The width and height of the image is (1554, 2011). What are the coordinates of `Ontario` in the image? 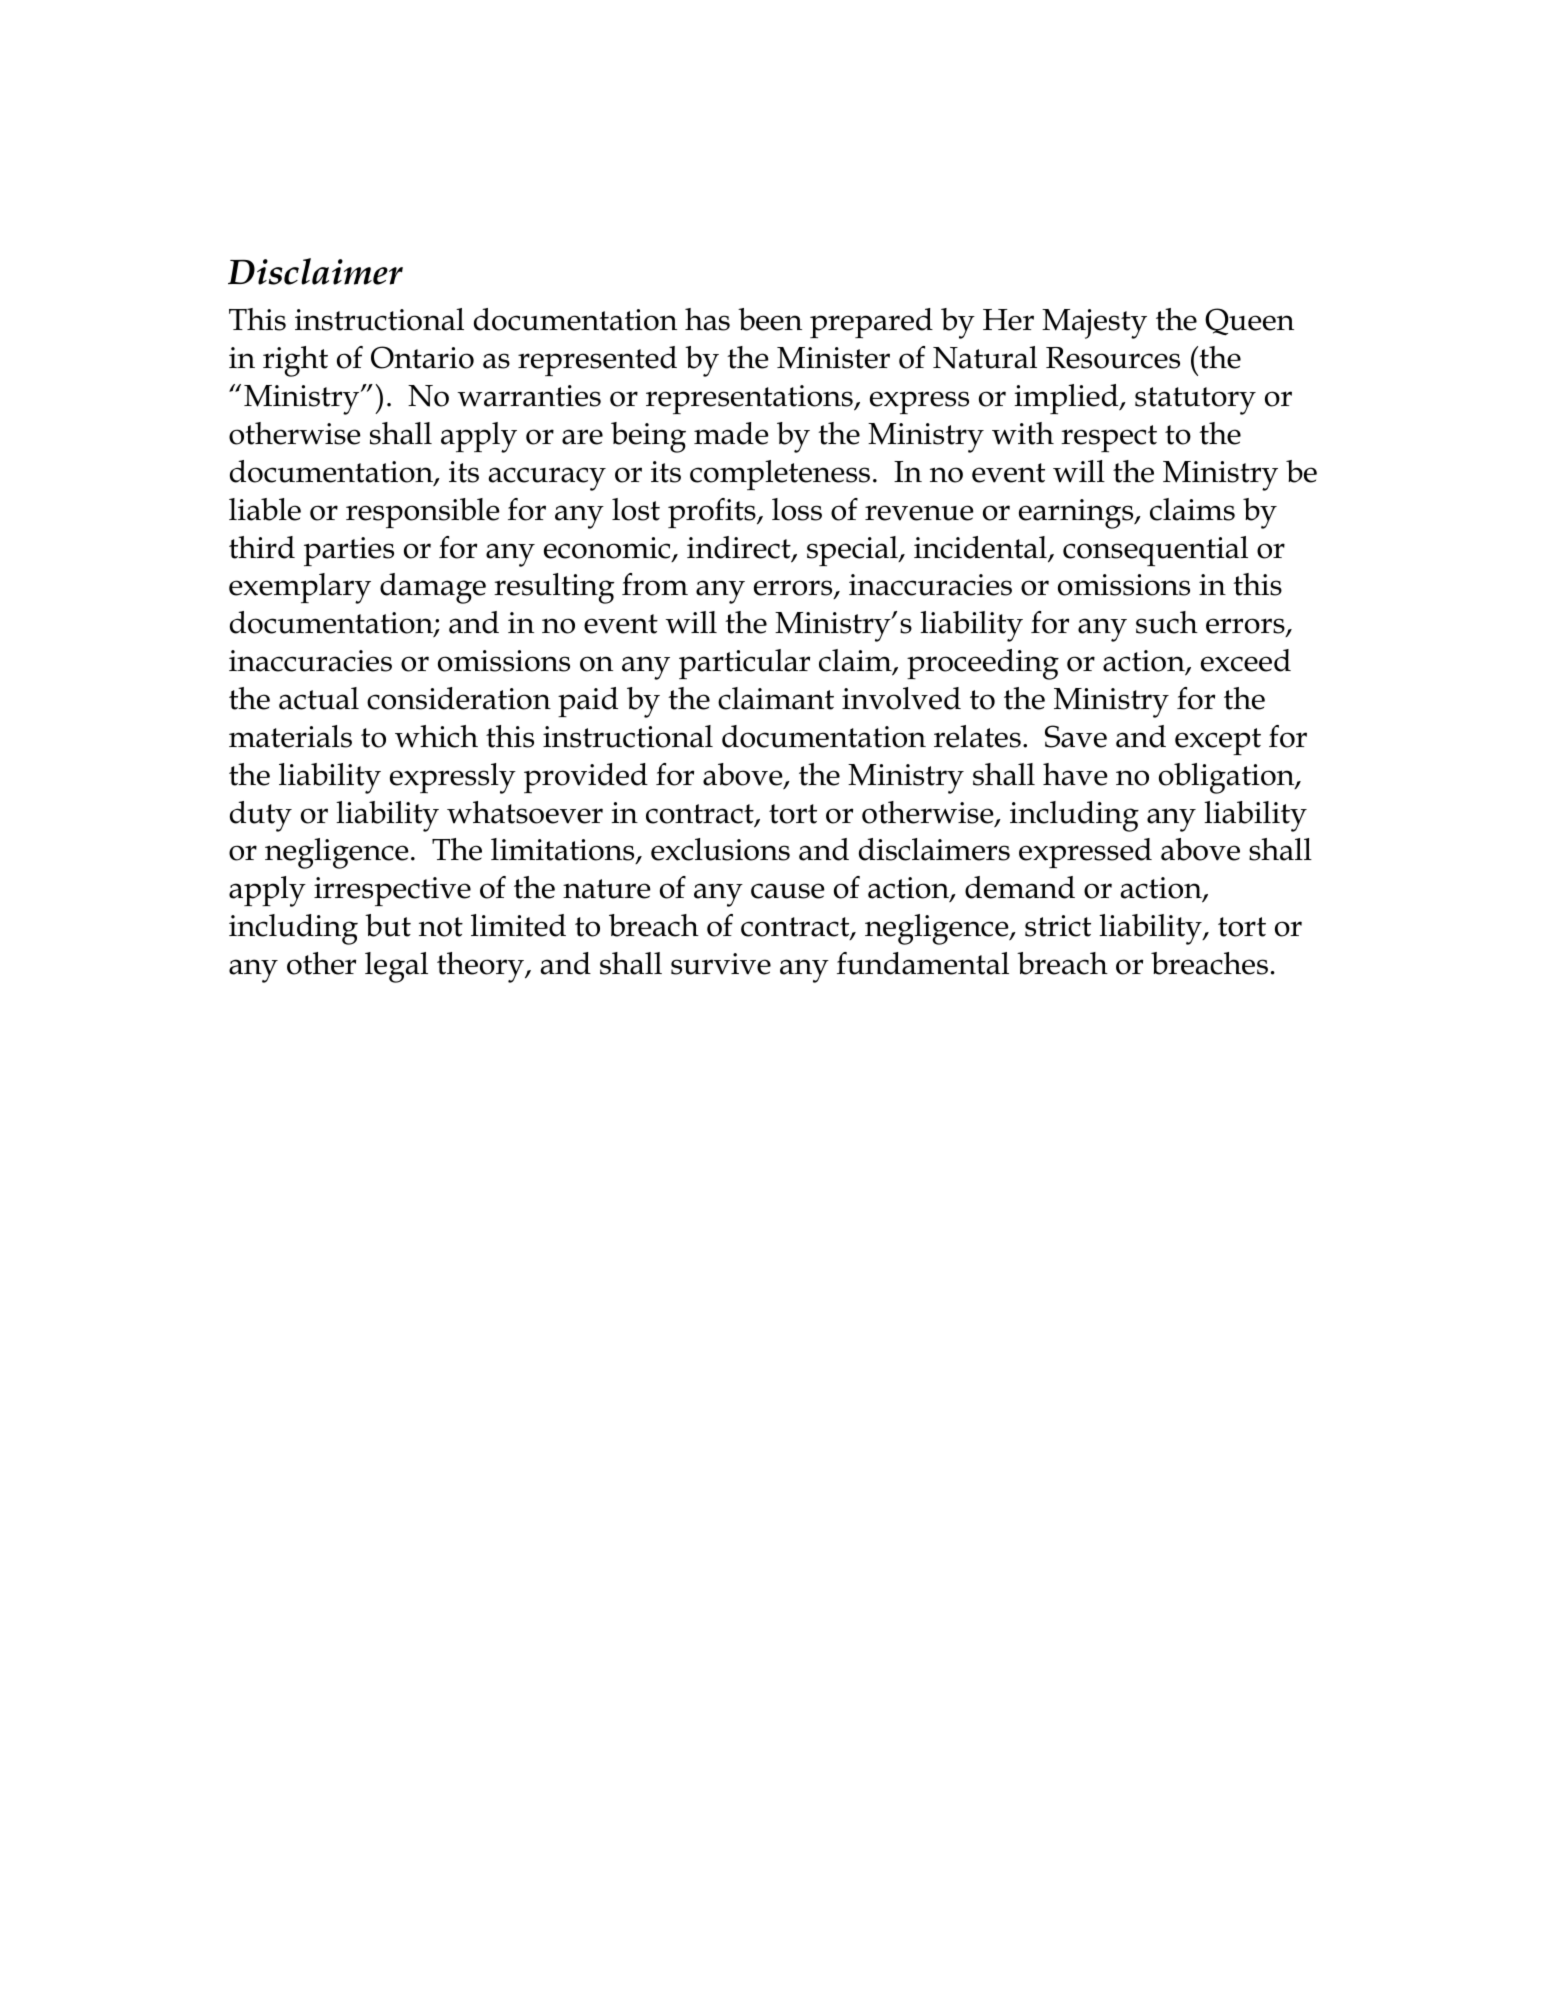 It's located at (422, 357).
